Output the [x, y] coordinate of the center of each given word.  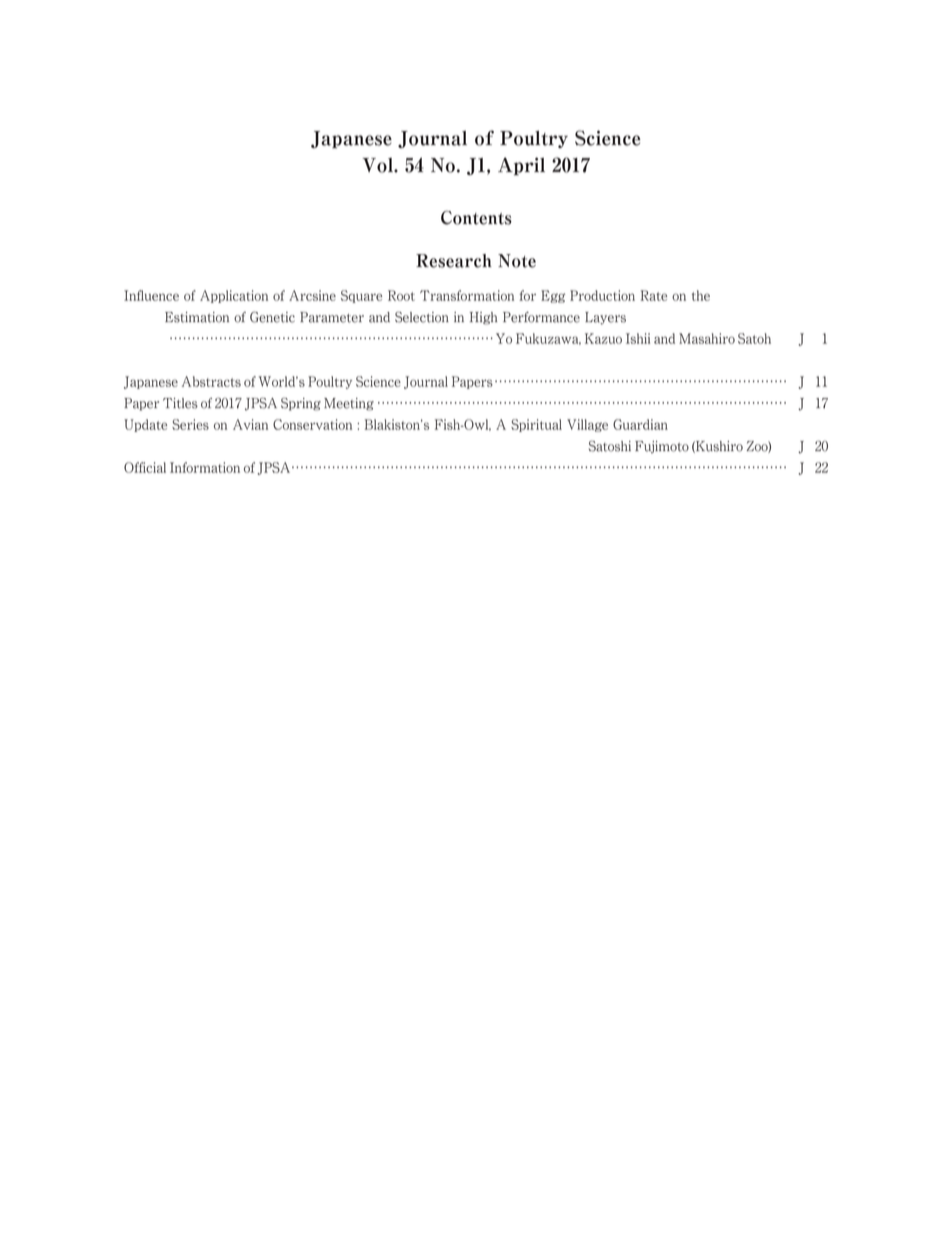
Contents [476, 218]
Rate [654, 295]
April [521, 166]
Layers [605, 318]
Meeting [349, 404]
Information [205, 467]
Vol [378, 165]
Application [234, 296]
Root [401, 295]
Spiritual [536, 425]
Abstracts [211, 381]
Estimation [197, 317]
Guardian [640, 424]
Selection [422, 317]
